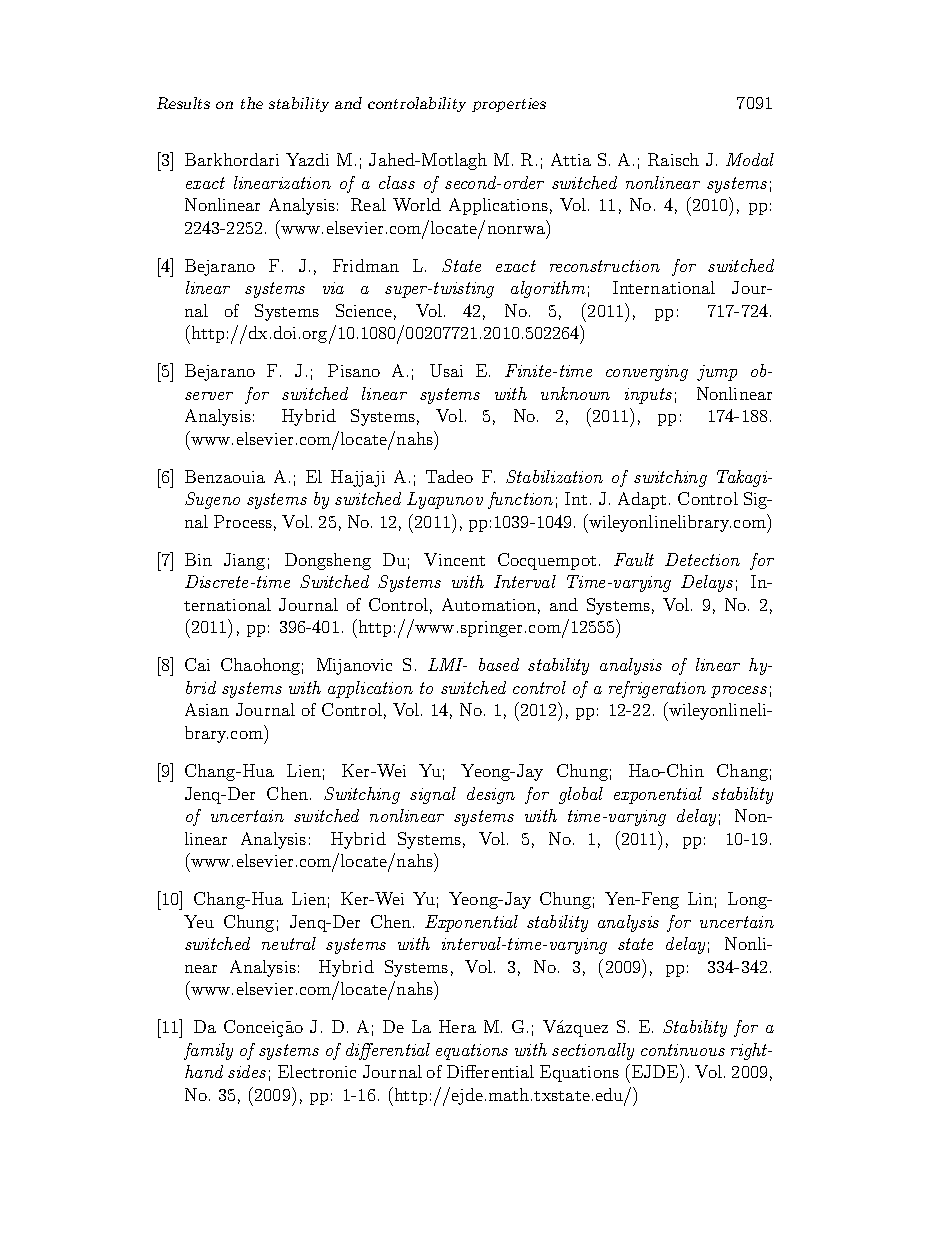  Describe the element at coordinates (244, 561) in the image. I see `Jiang` at that location.
